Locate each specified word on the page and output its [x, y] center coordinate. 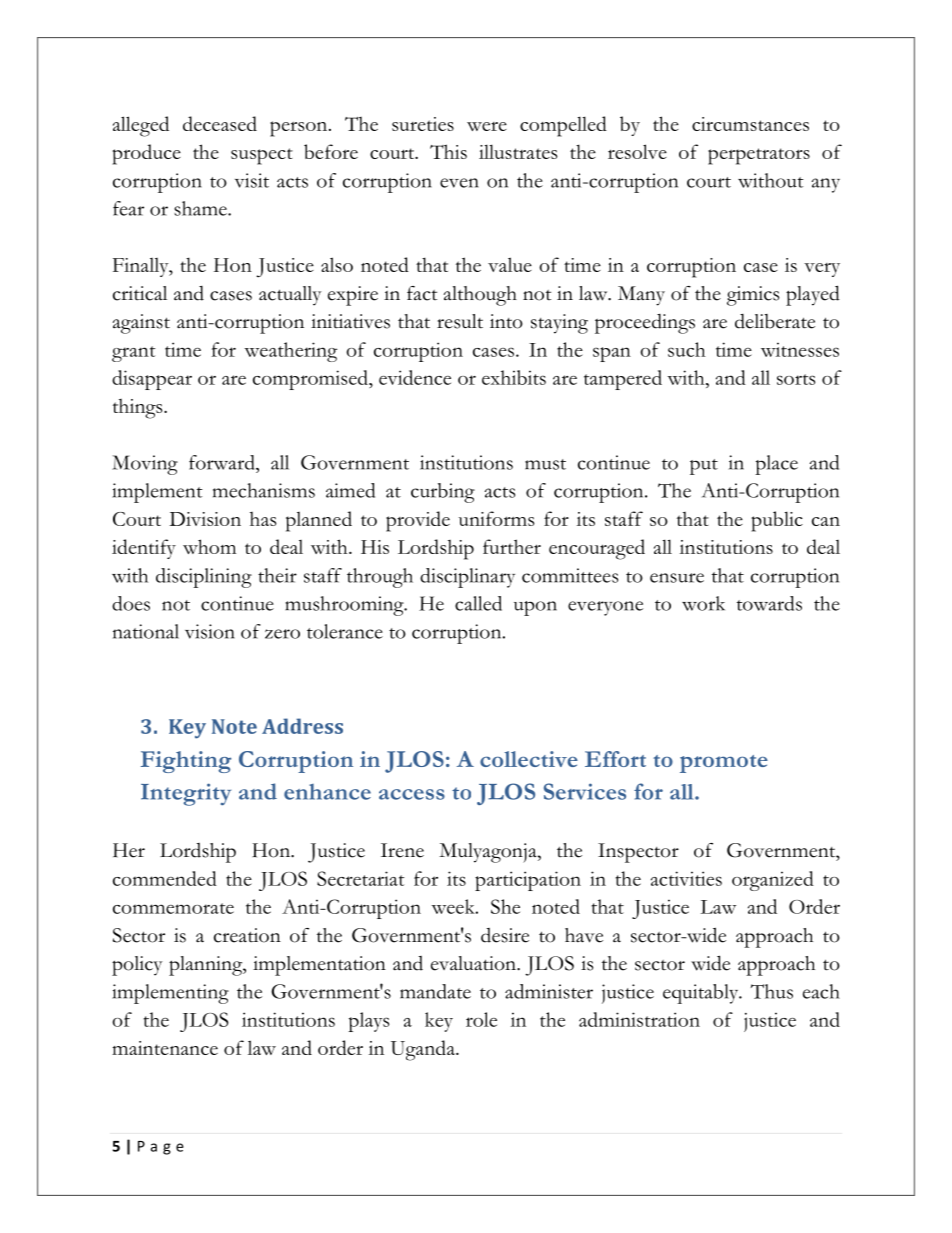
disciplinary [467, 578]
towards [769, 603]
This [448, 151]
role [481, 1019]
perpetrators [759, 156]
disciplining [204, 578]
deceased [220, 123]
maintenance [165, 1048]
